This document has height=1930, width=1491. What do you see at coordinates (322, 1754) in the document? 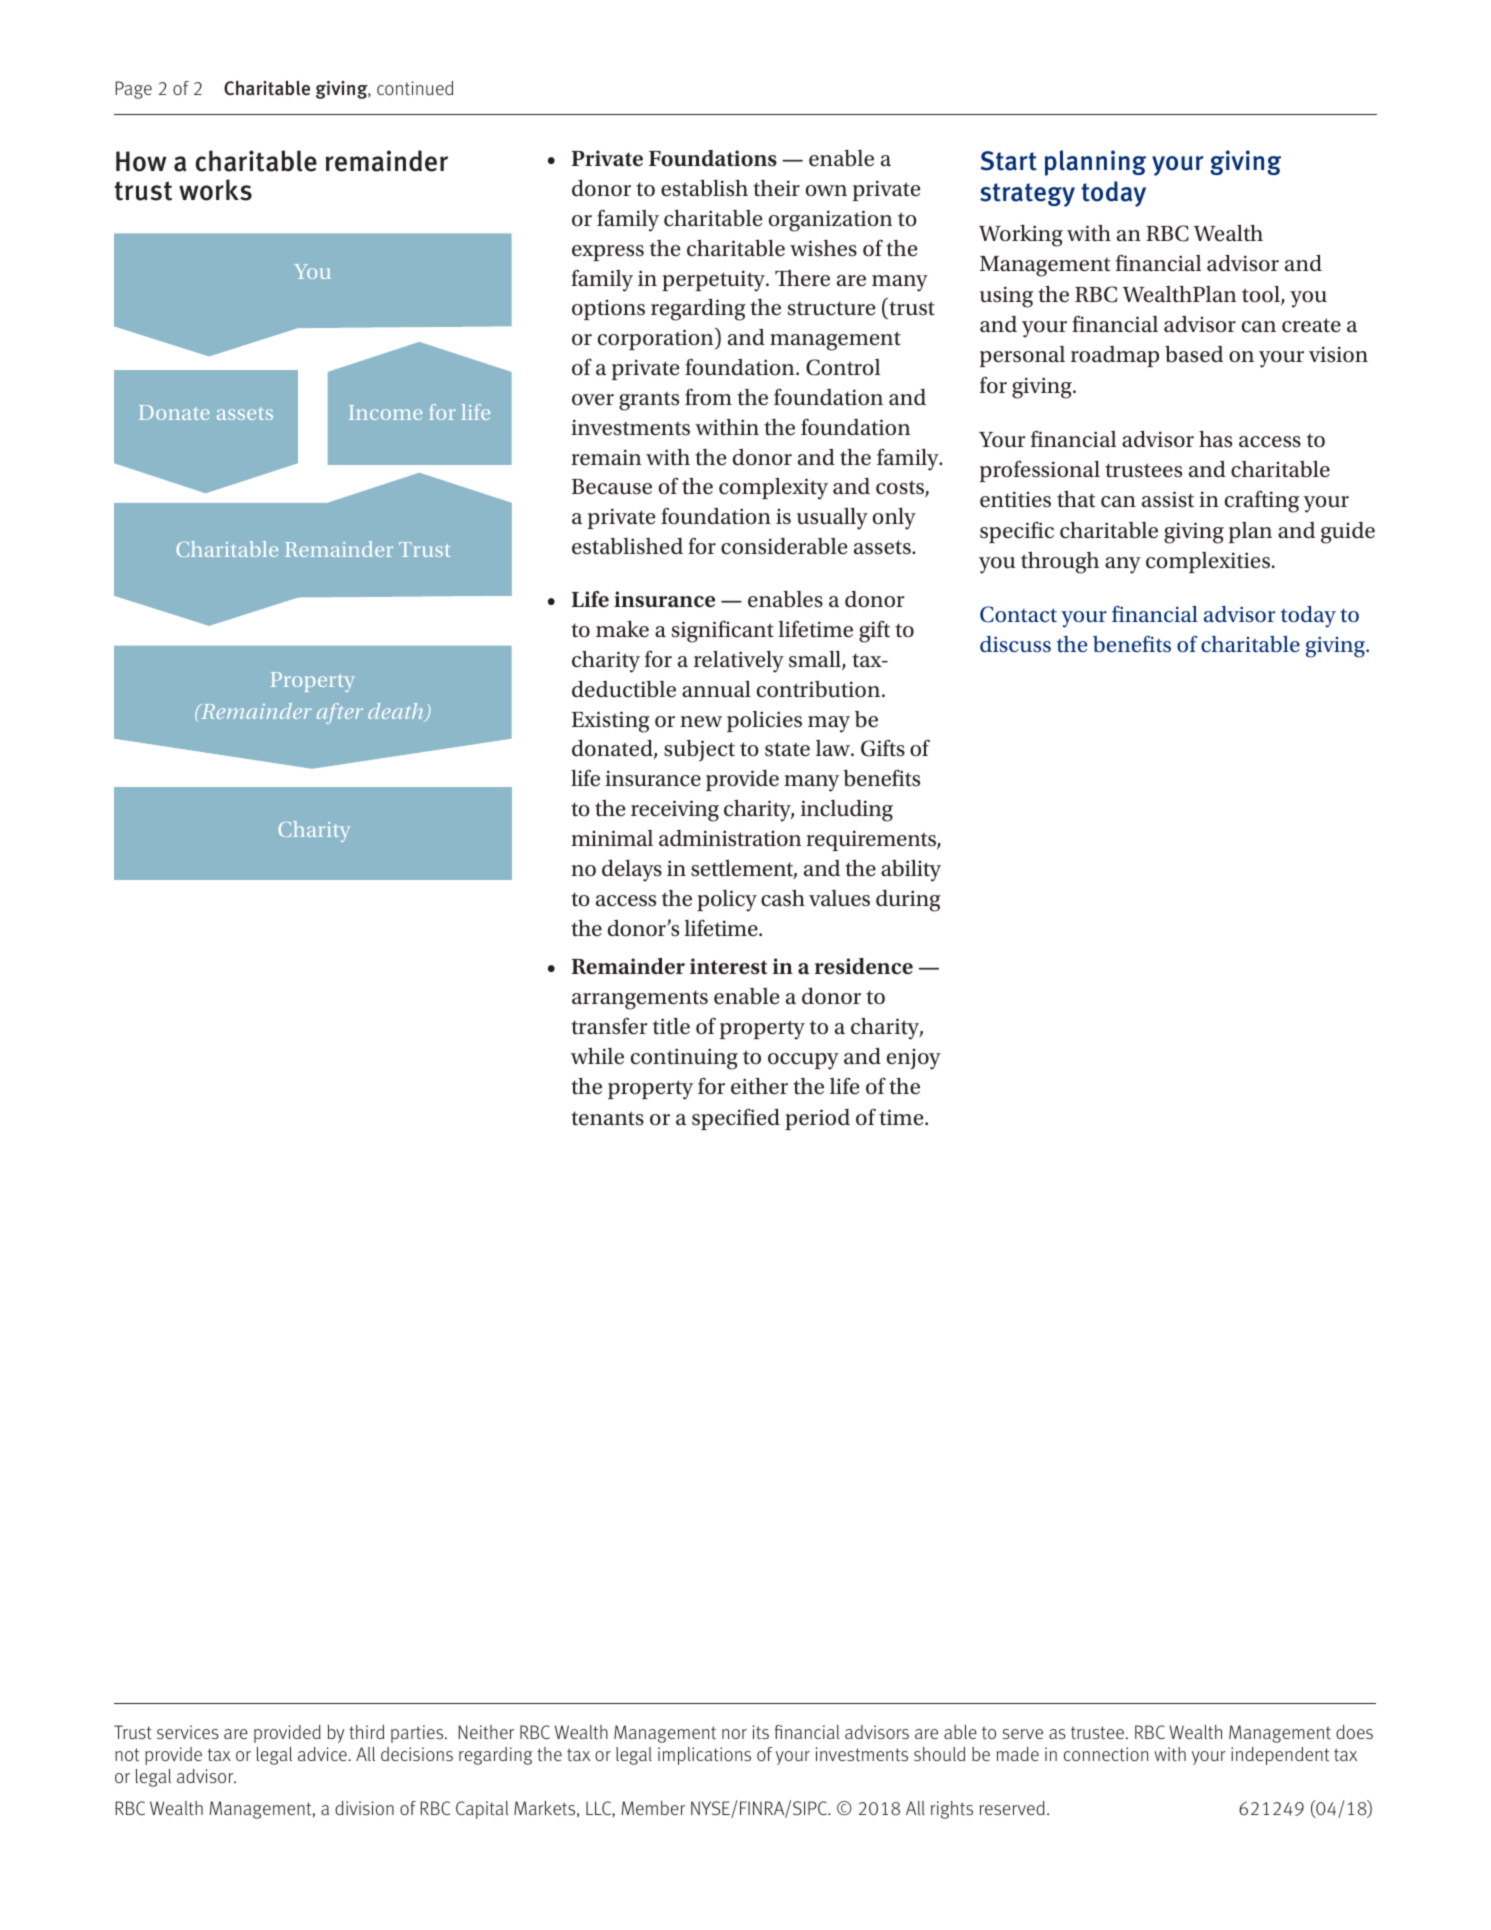
I see `advice` at bounding box center [322, 1754].
